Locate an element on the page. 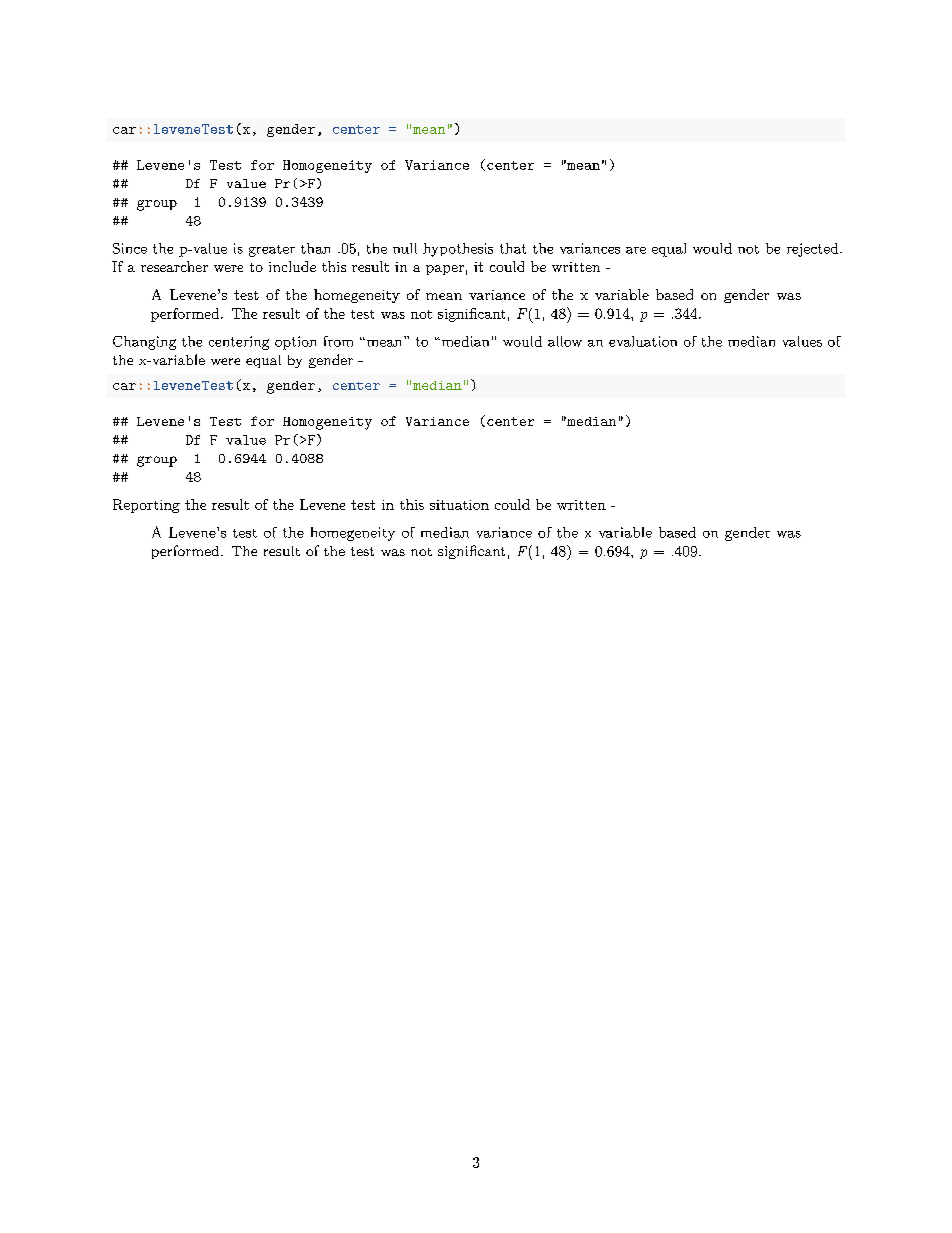  situation is located at coordinates (459, 505).
